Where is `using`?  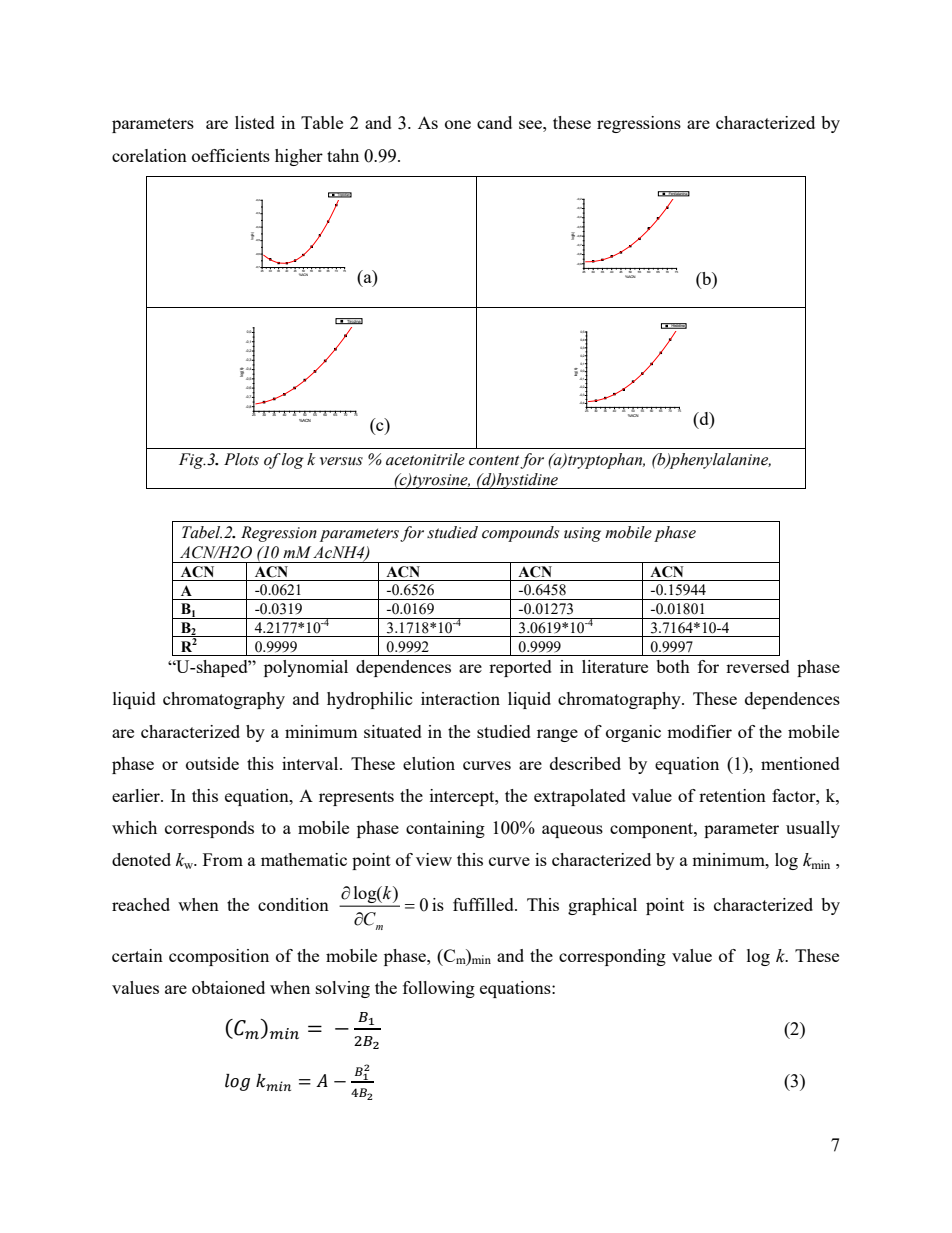 using is located at coordinates (582, 534).
